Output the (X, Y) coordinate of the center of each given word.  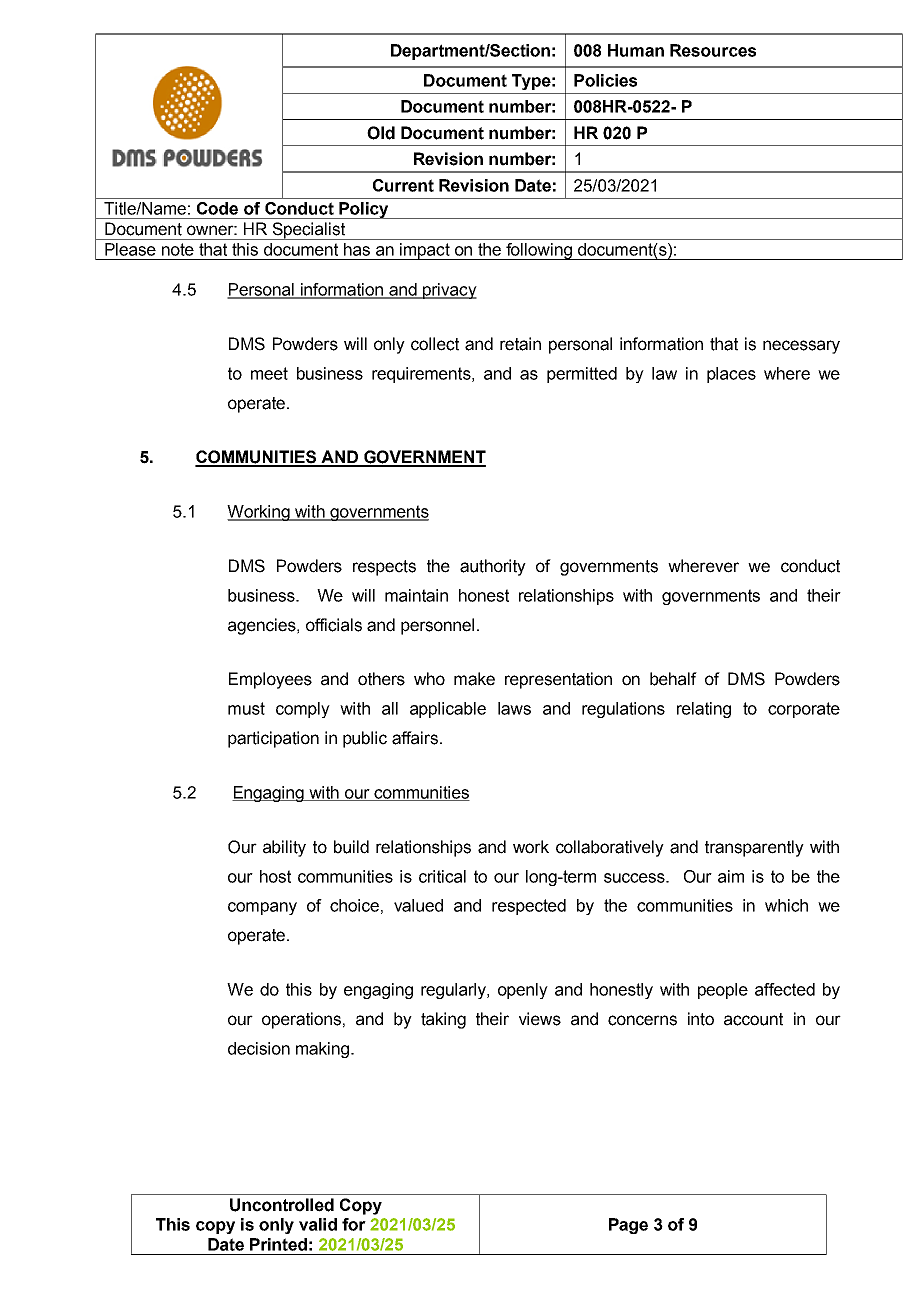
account (753, 1019)
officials (334, 625)
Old (381, 133)
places (731, 375)
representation (558, 680)
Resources (713, 50)
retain (520, 344)
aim (731, 876)
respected (529, 907)
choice (354, 905)
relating (704, 710)
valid (318, 1224)
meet (269, 373)
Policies (605, 80)
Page (628, 1226)
